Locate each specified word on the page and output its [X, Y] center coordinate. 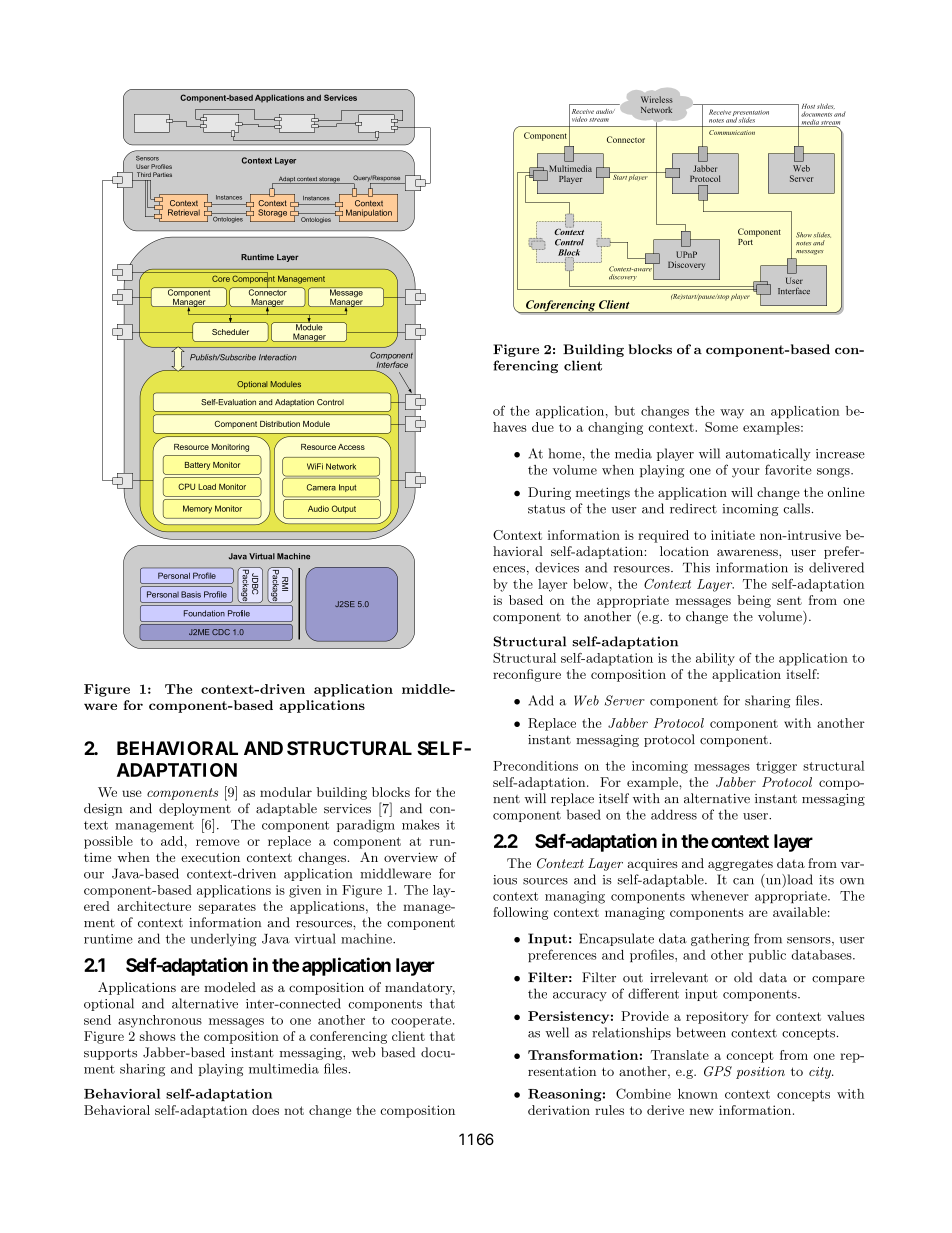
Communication [732, 132]
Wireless [657, 99]
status [546, 509]
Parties [162, 174]
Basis [191, 594]
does [265, 1110]
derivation [559, 1110]
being [754, 601]
